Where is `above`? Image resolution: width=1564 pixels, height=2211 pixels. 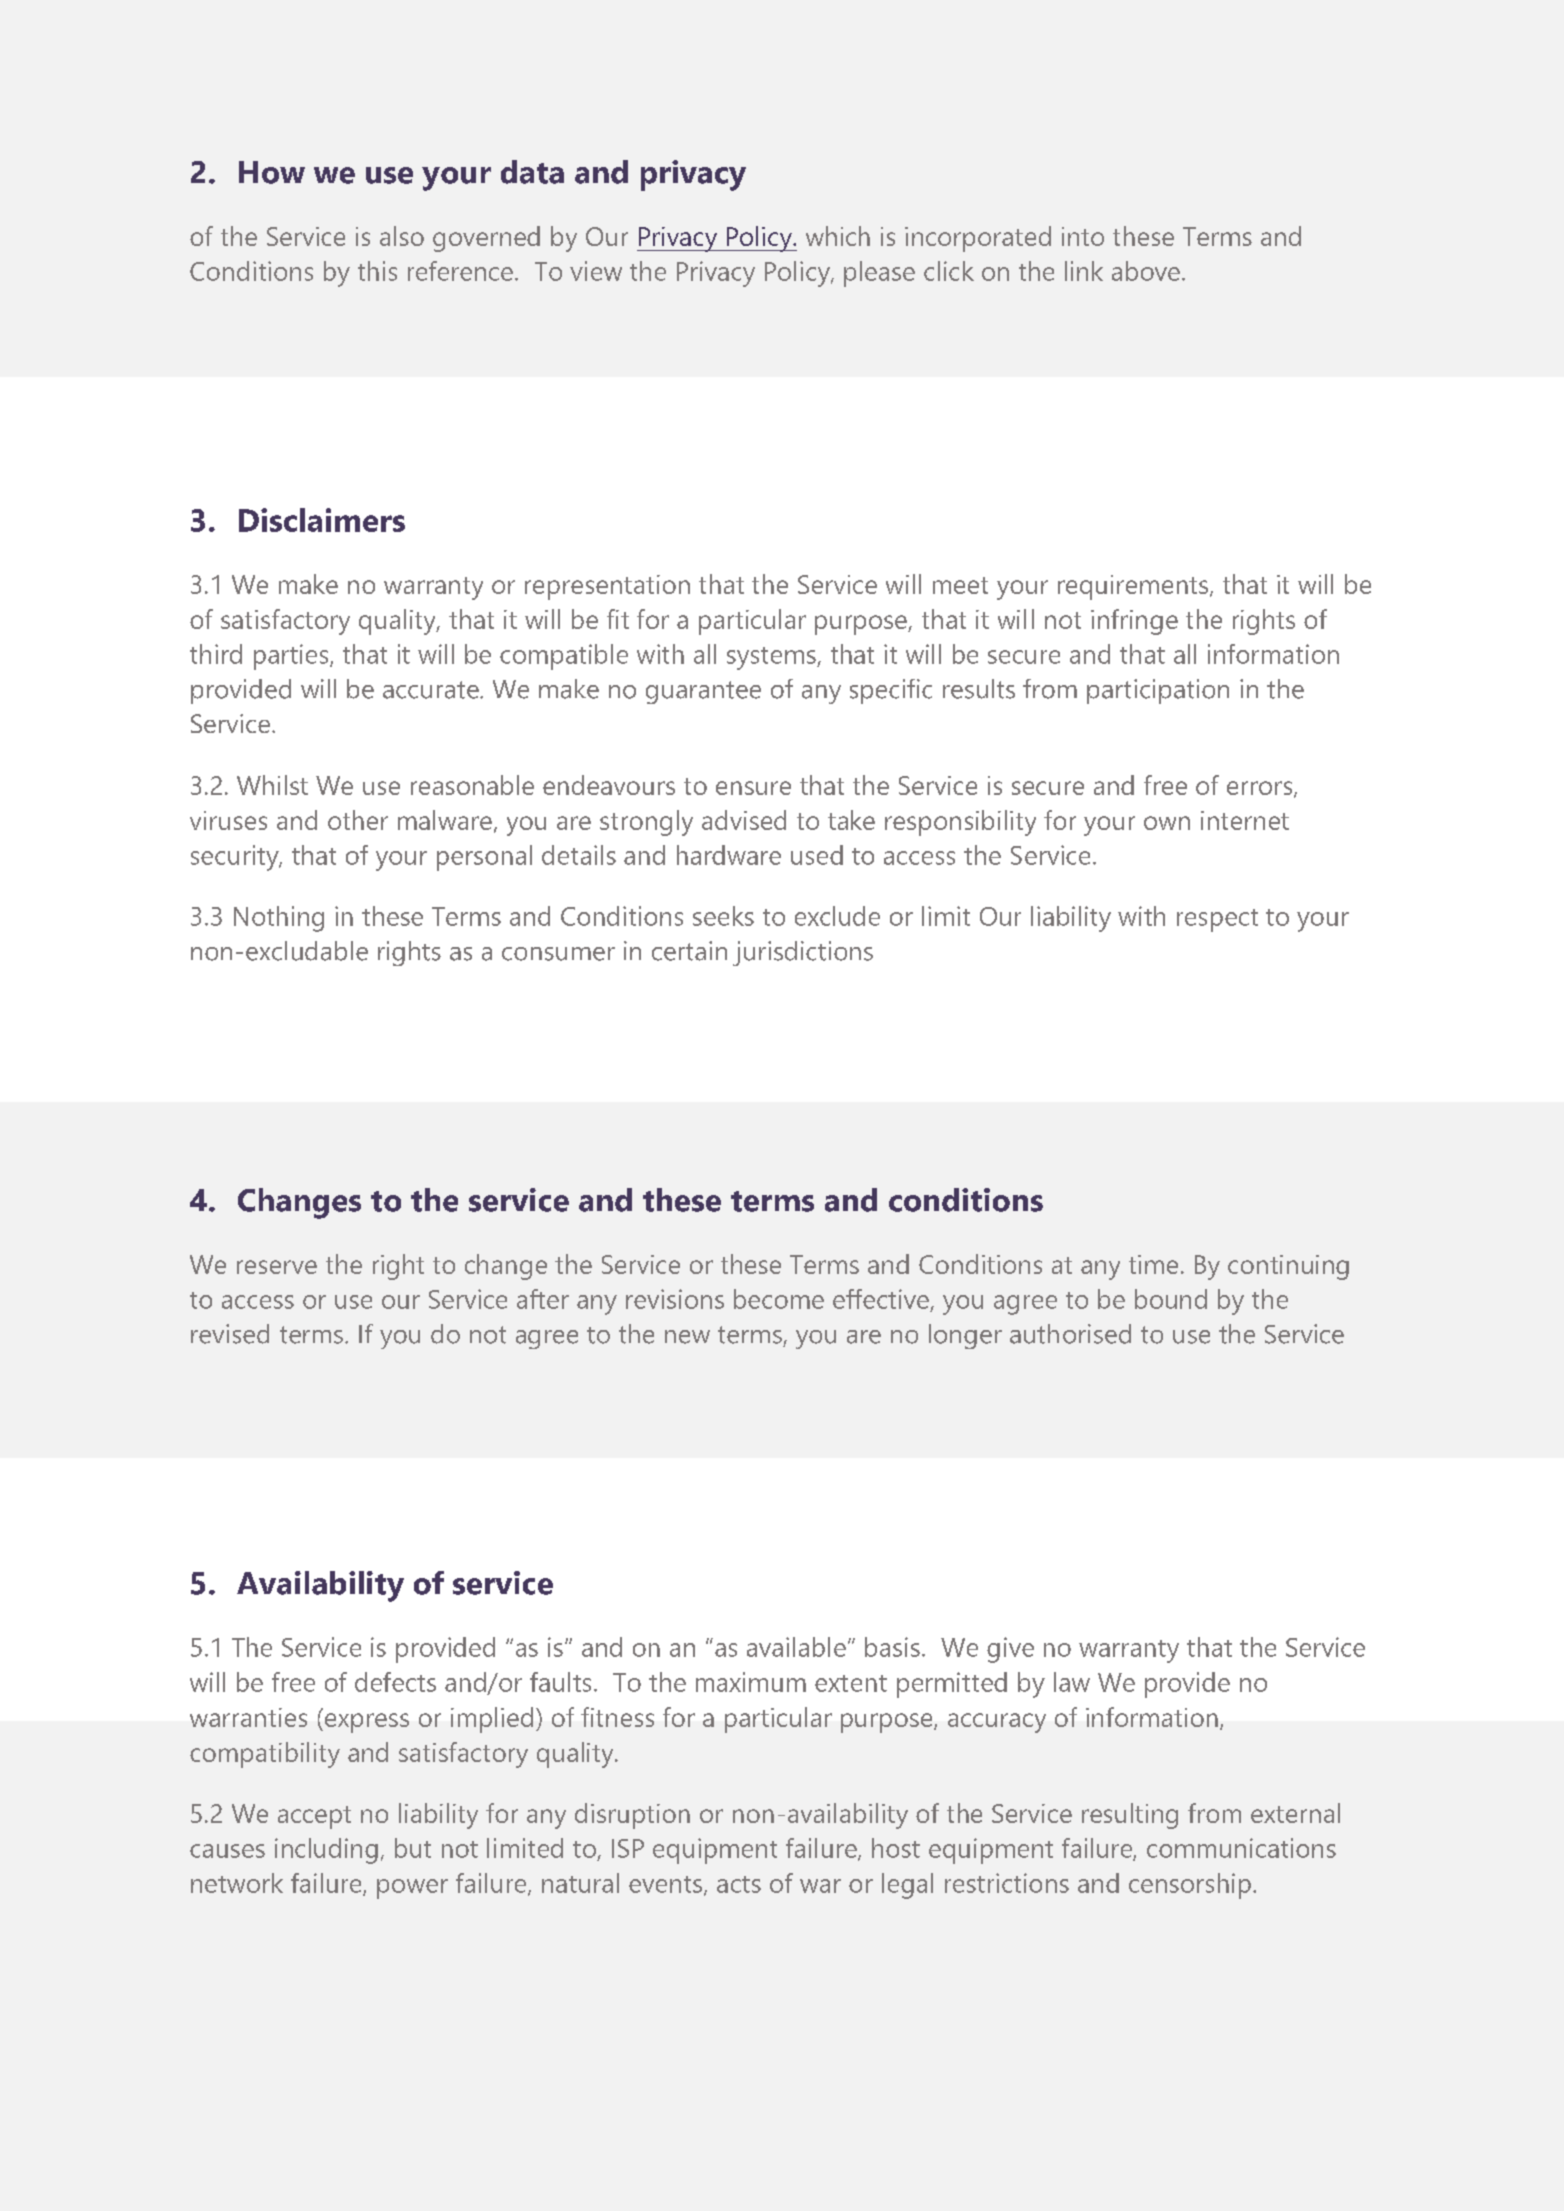 above is located at coordinates (1146, 271).
